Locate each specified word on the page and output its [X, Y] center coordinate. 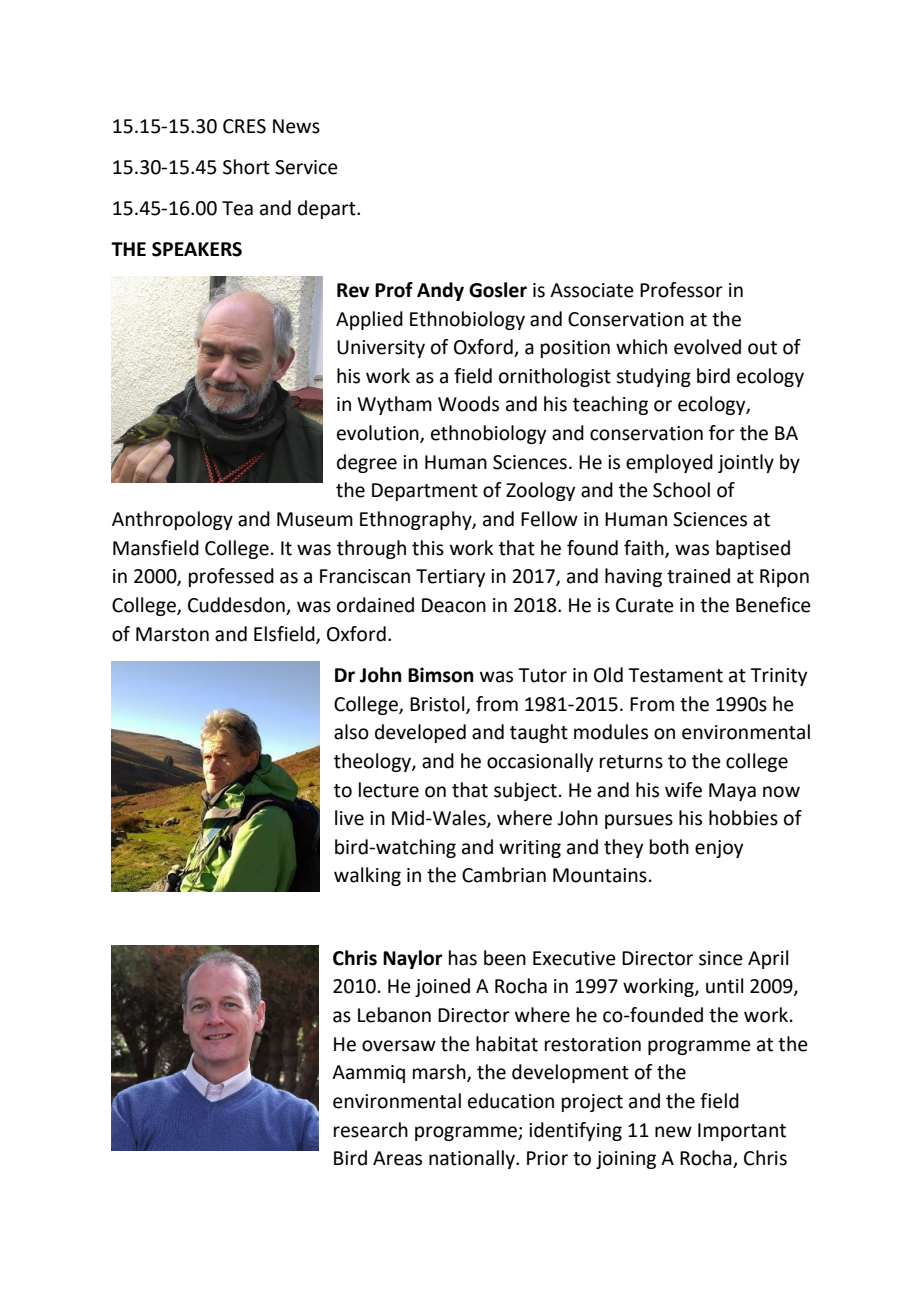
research [371, 1130]
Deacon [454, 605]
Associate [592, 290]
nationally [473, 1159]
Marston [172, 634]
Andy [440, 291]
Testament [675, 675]
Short [246, 167]
